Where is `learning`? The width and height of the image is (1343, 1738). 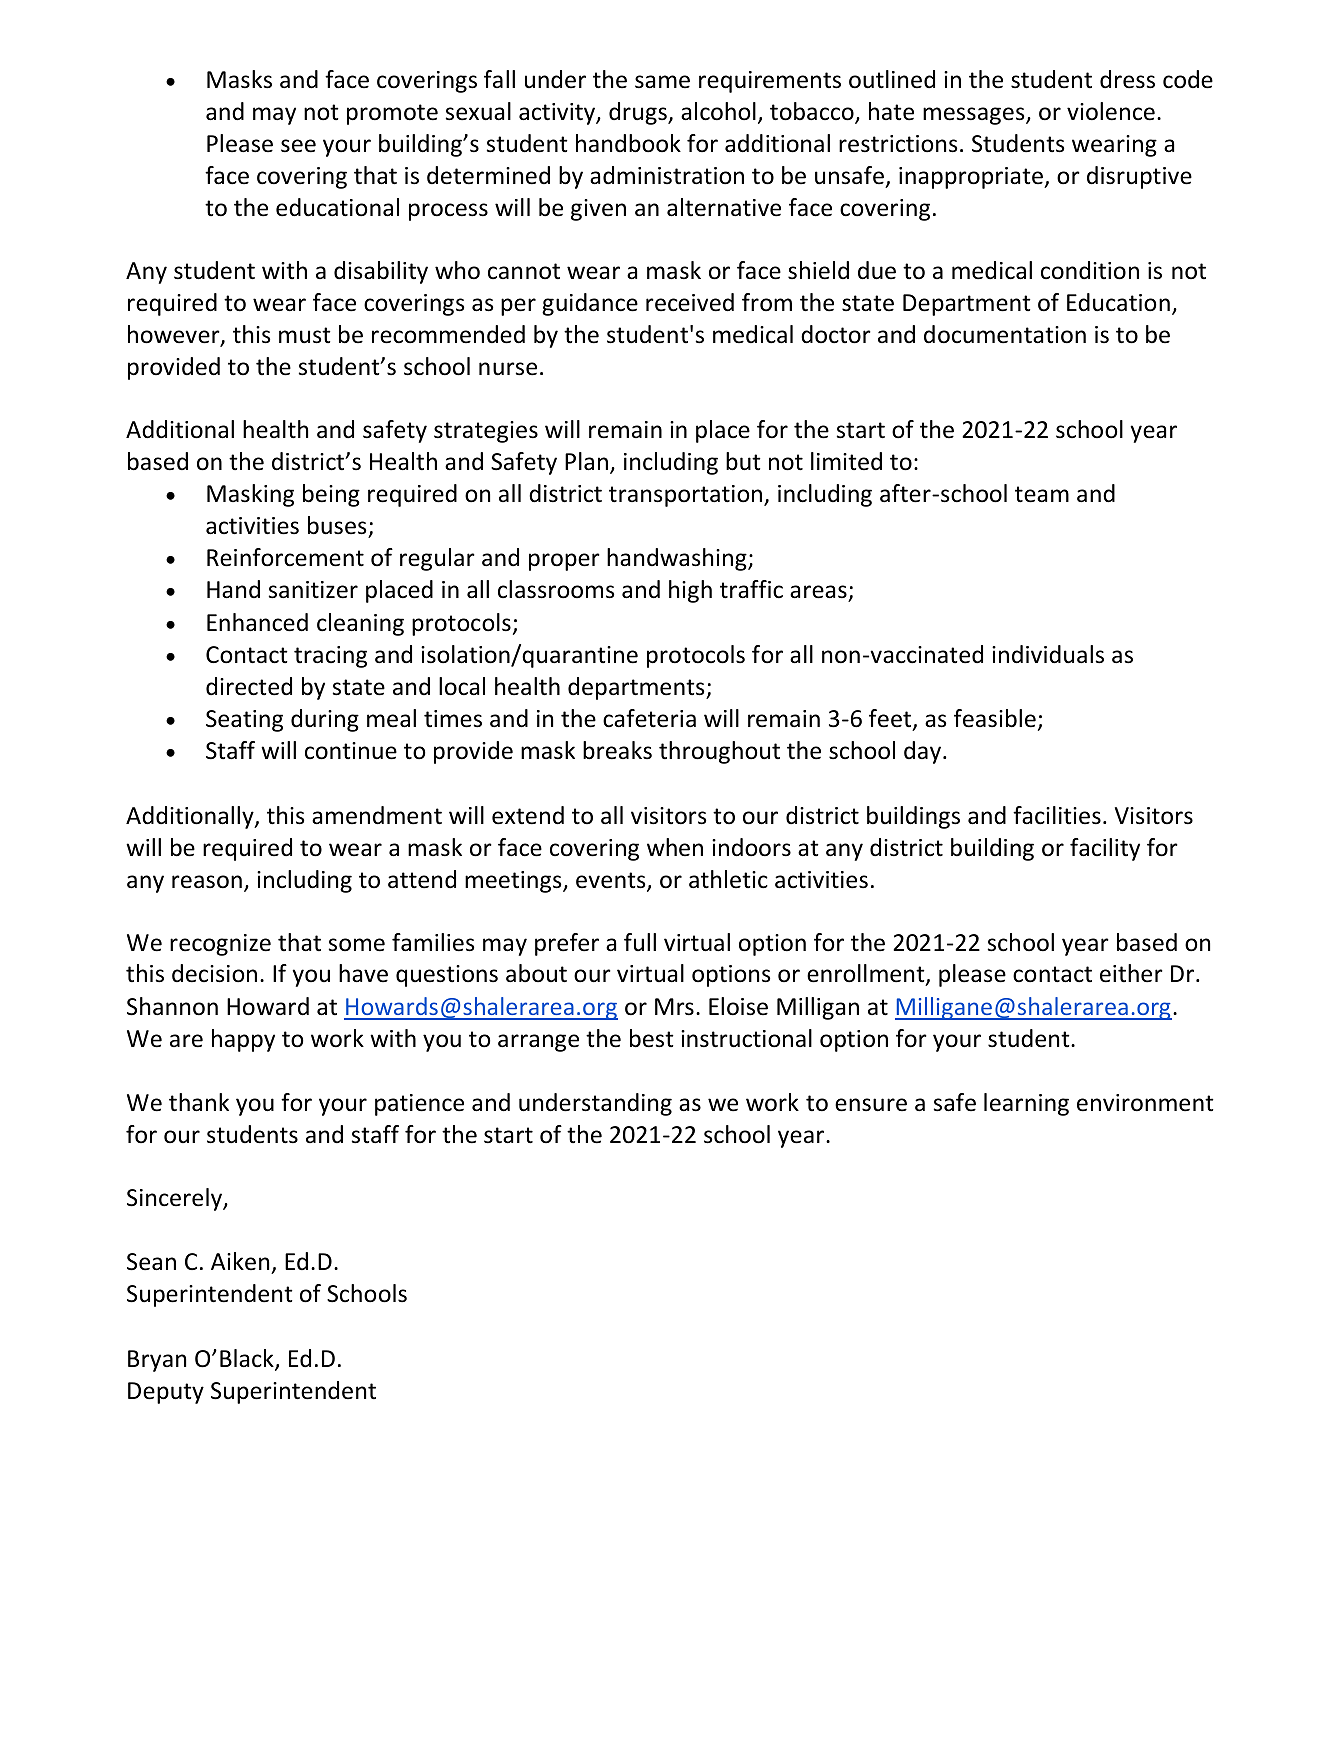 learning is located at coordinates (1026, 1104).
